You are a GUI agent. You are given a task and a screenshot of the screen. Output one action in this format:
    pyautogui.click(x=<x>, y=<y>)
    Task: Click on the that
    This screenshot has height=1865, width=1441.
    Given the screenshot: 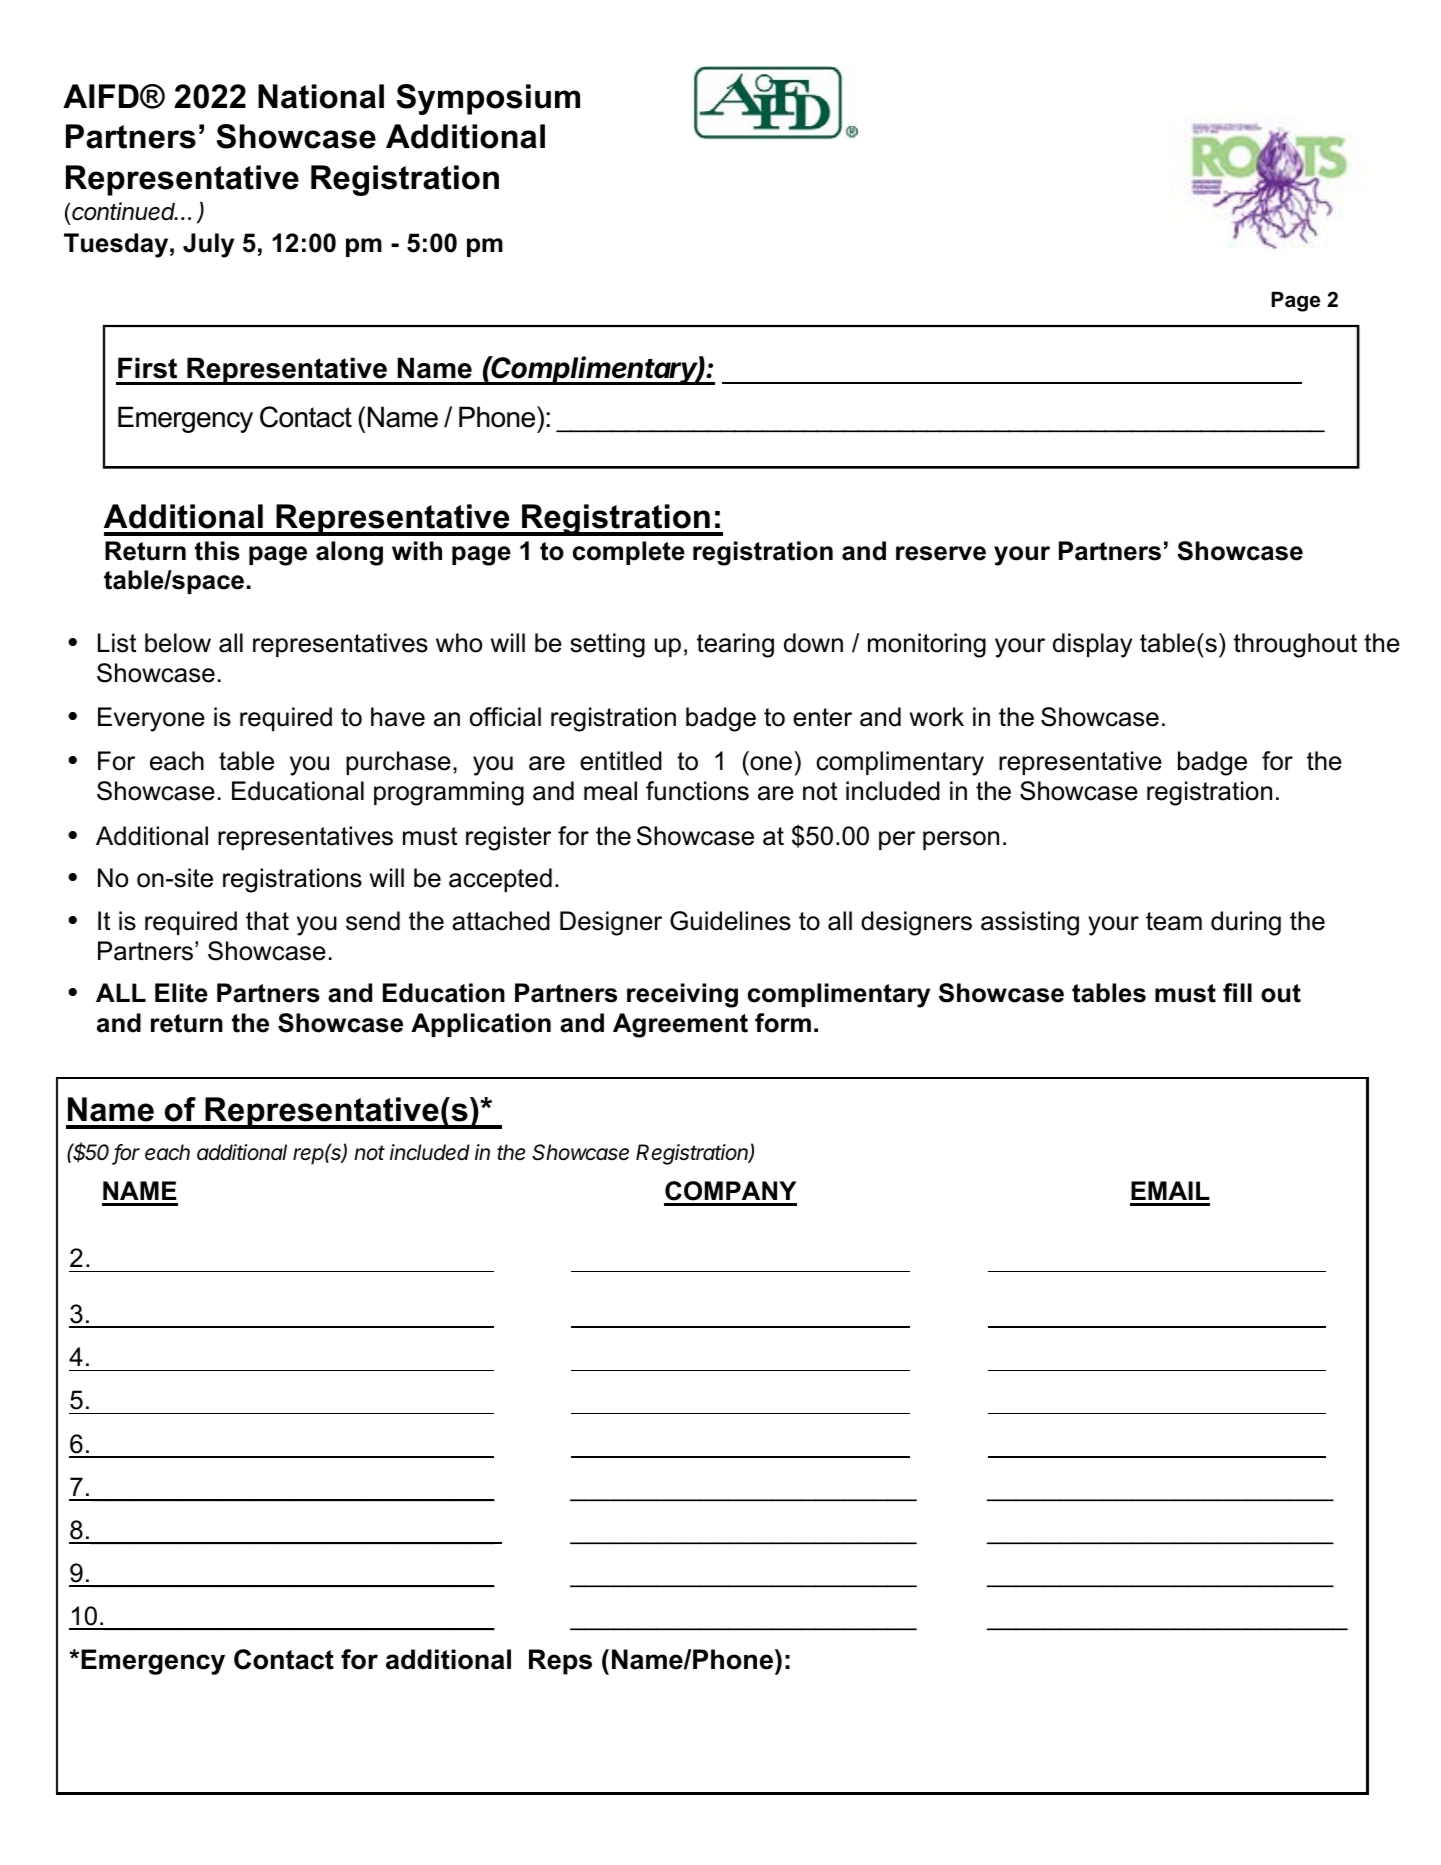 What is the action you would take?
    pyautogui.click(x=267, y=921)
